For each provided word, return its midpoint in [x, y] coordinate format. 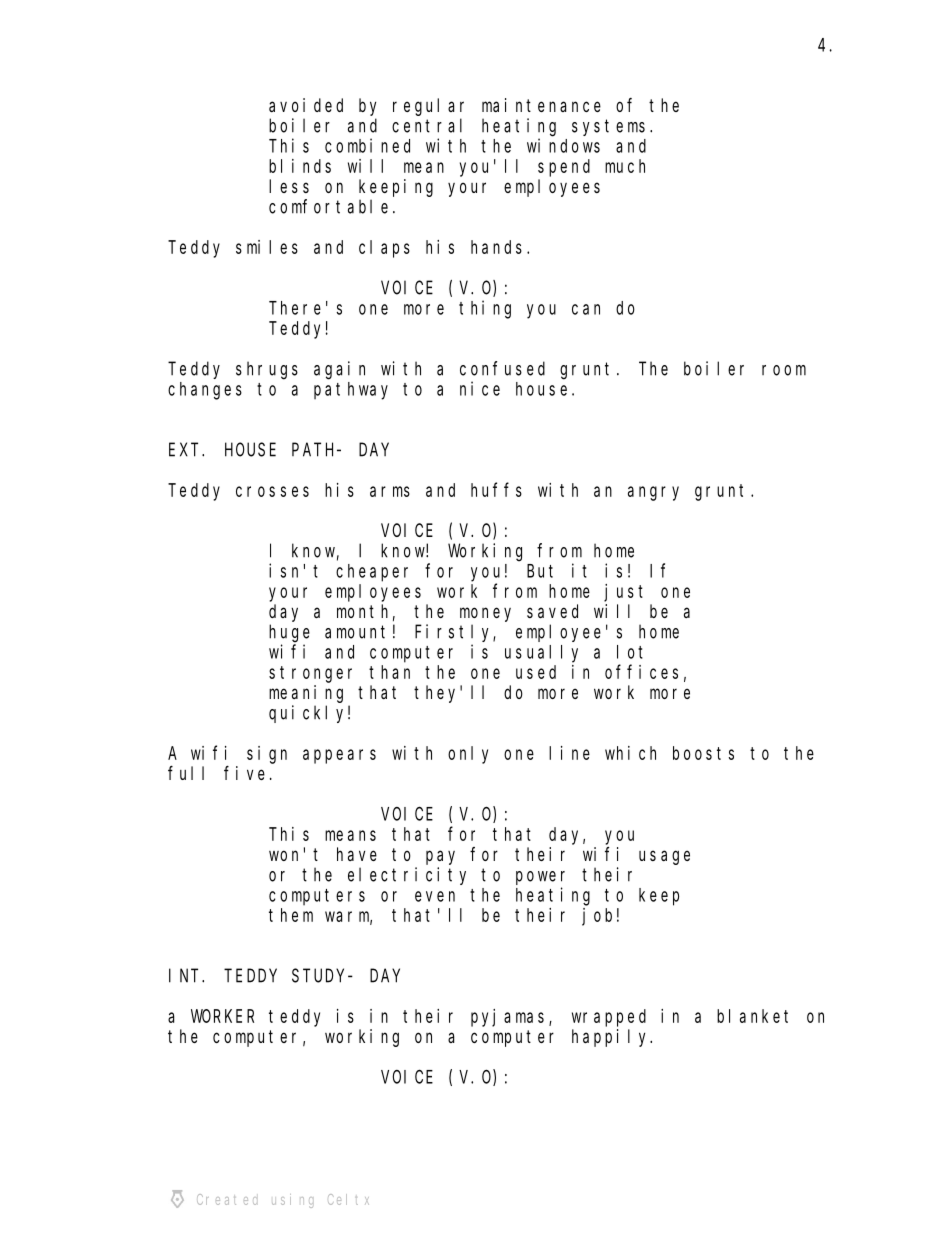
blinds [300, 166]
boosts [703, 753]
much [625, 166]
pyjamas [510, 1018]
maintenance [541, 105]
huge [289, 633]
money [485, 614]
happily [612, 1038]
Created [227, 1199]
